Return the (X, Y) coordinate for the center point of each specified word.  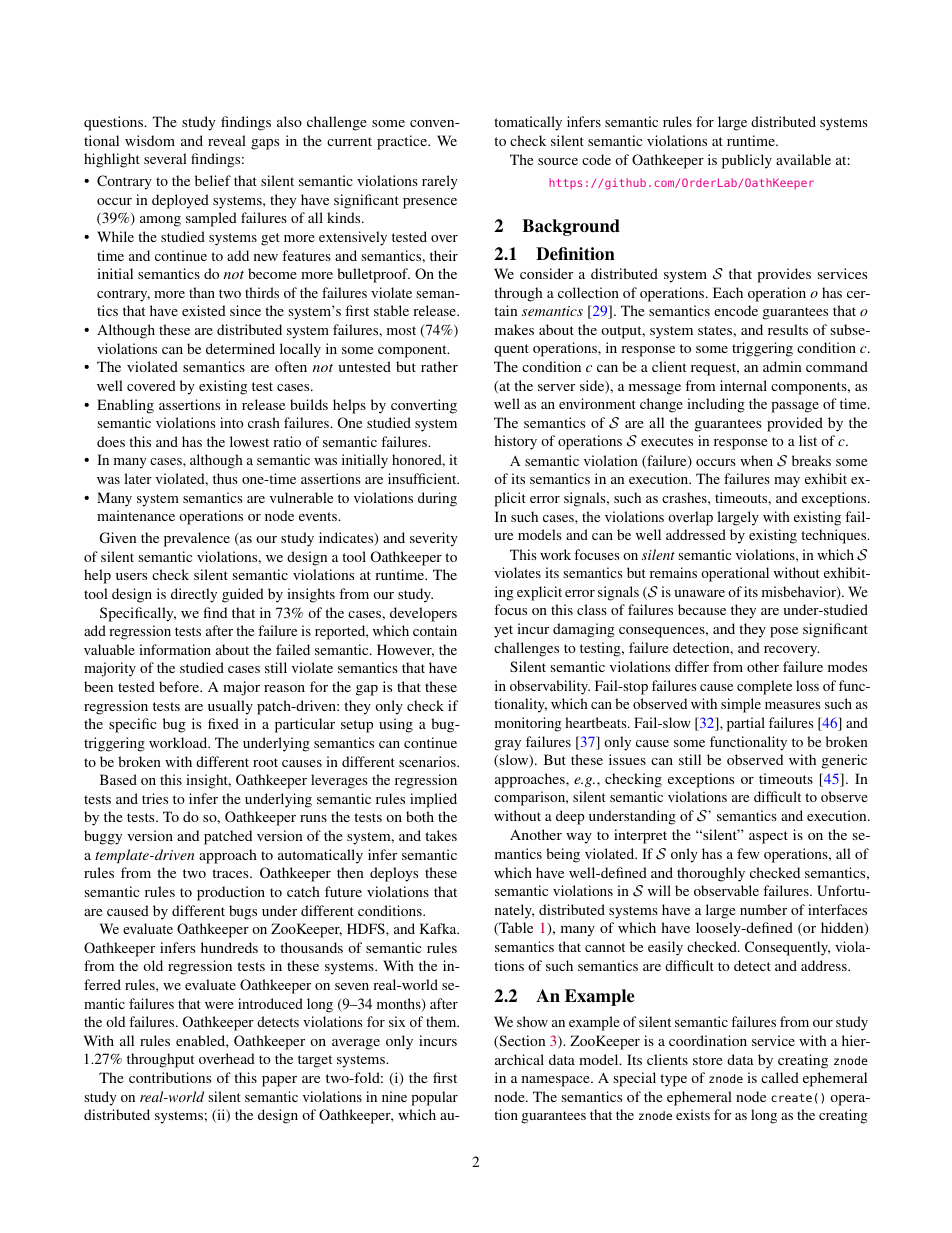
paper (279, 1081)
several (165, 158)
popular (434, 1098)
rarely (440, 182)
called (780, 1077)
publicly (747, 161)
